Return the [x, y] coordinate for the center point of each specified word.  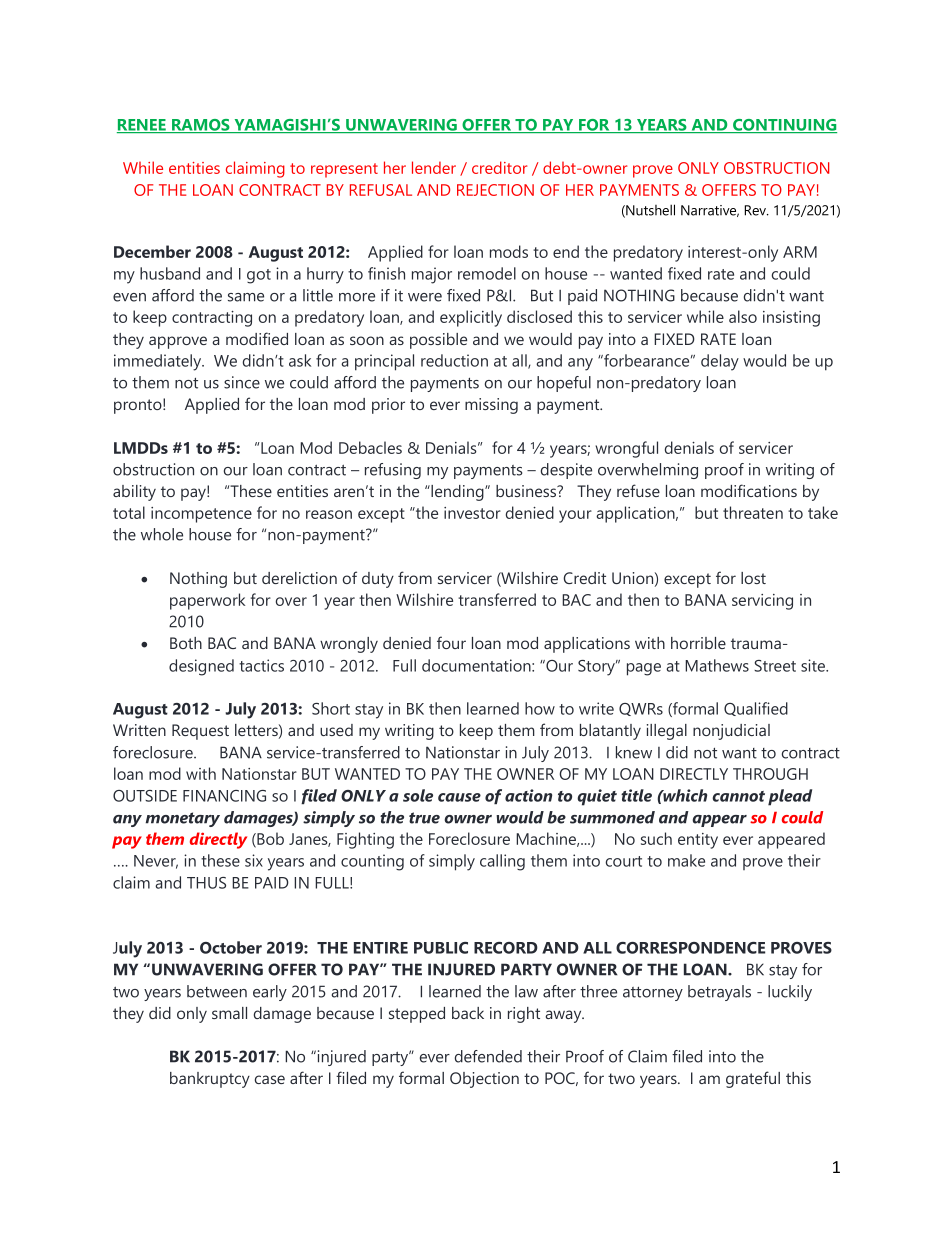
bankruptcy [210, 1080]
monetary [183, 819]
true [424, 818]
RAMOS [201, 126]
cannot [738, 796]
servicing [762, 602]
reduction [454, 360]
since [242, 382]
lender [434, 167]
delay [720, 362]
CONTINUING [784, 126]
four [451, 642]
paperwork [207, 601]
